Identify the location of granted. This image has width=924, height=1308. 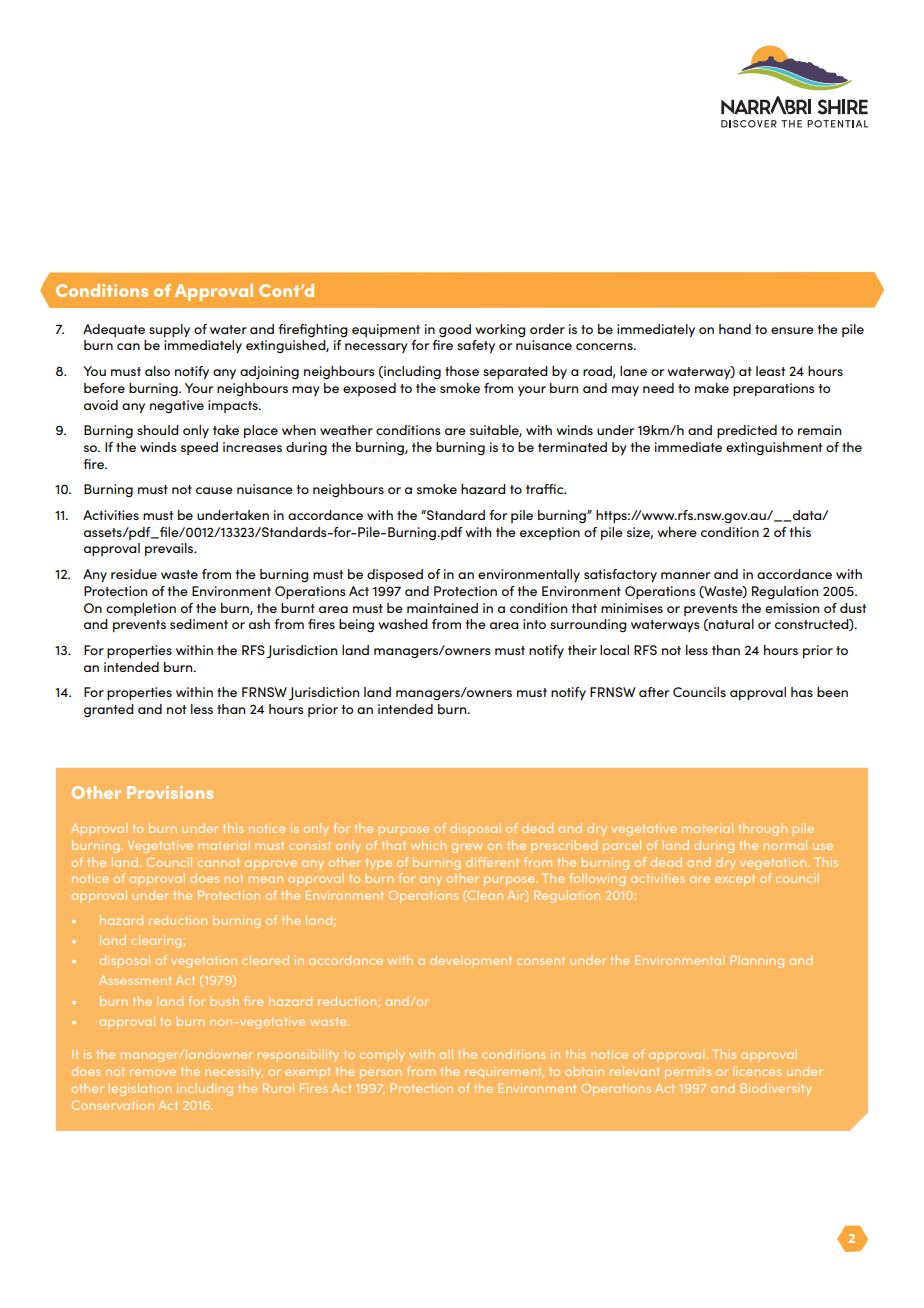
(109, 711).
